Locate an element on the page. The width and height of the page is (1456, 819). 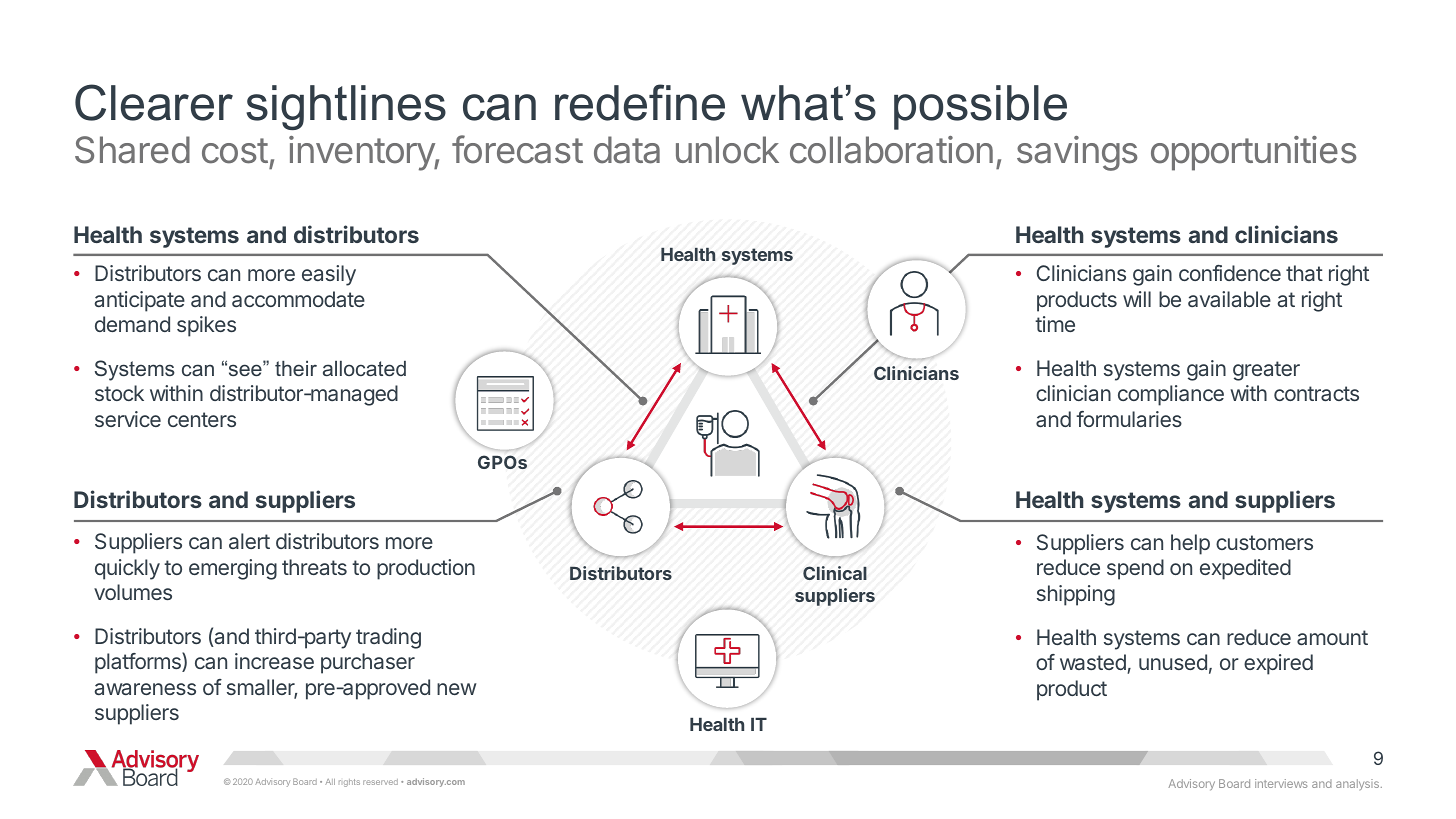
Clinical is located at coordinates (835, 573).
